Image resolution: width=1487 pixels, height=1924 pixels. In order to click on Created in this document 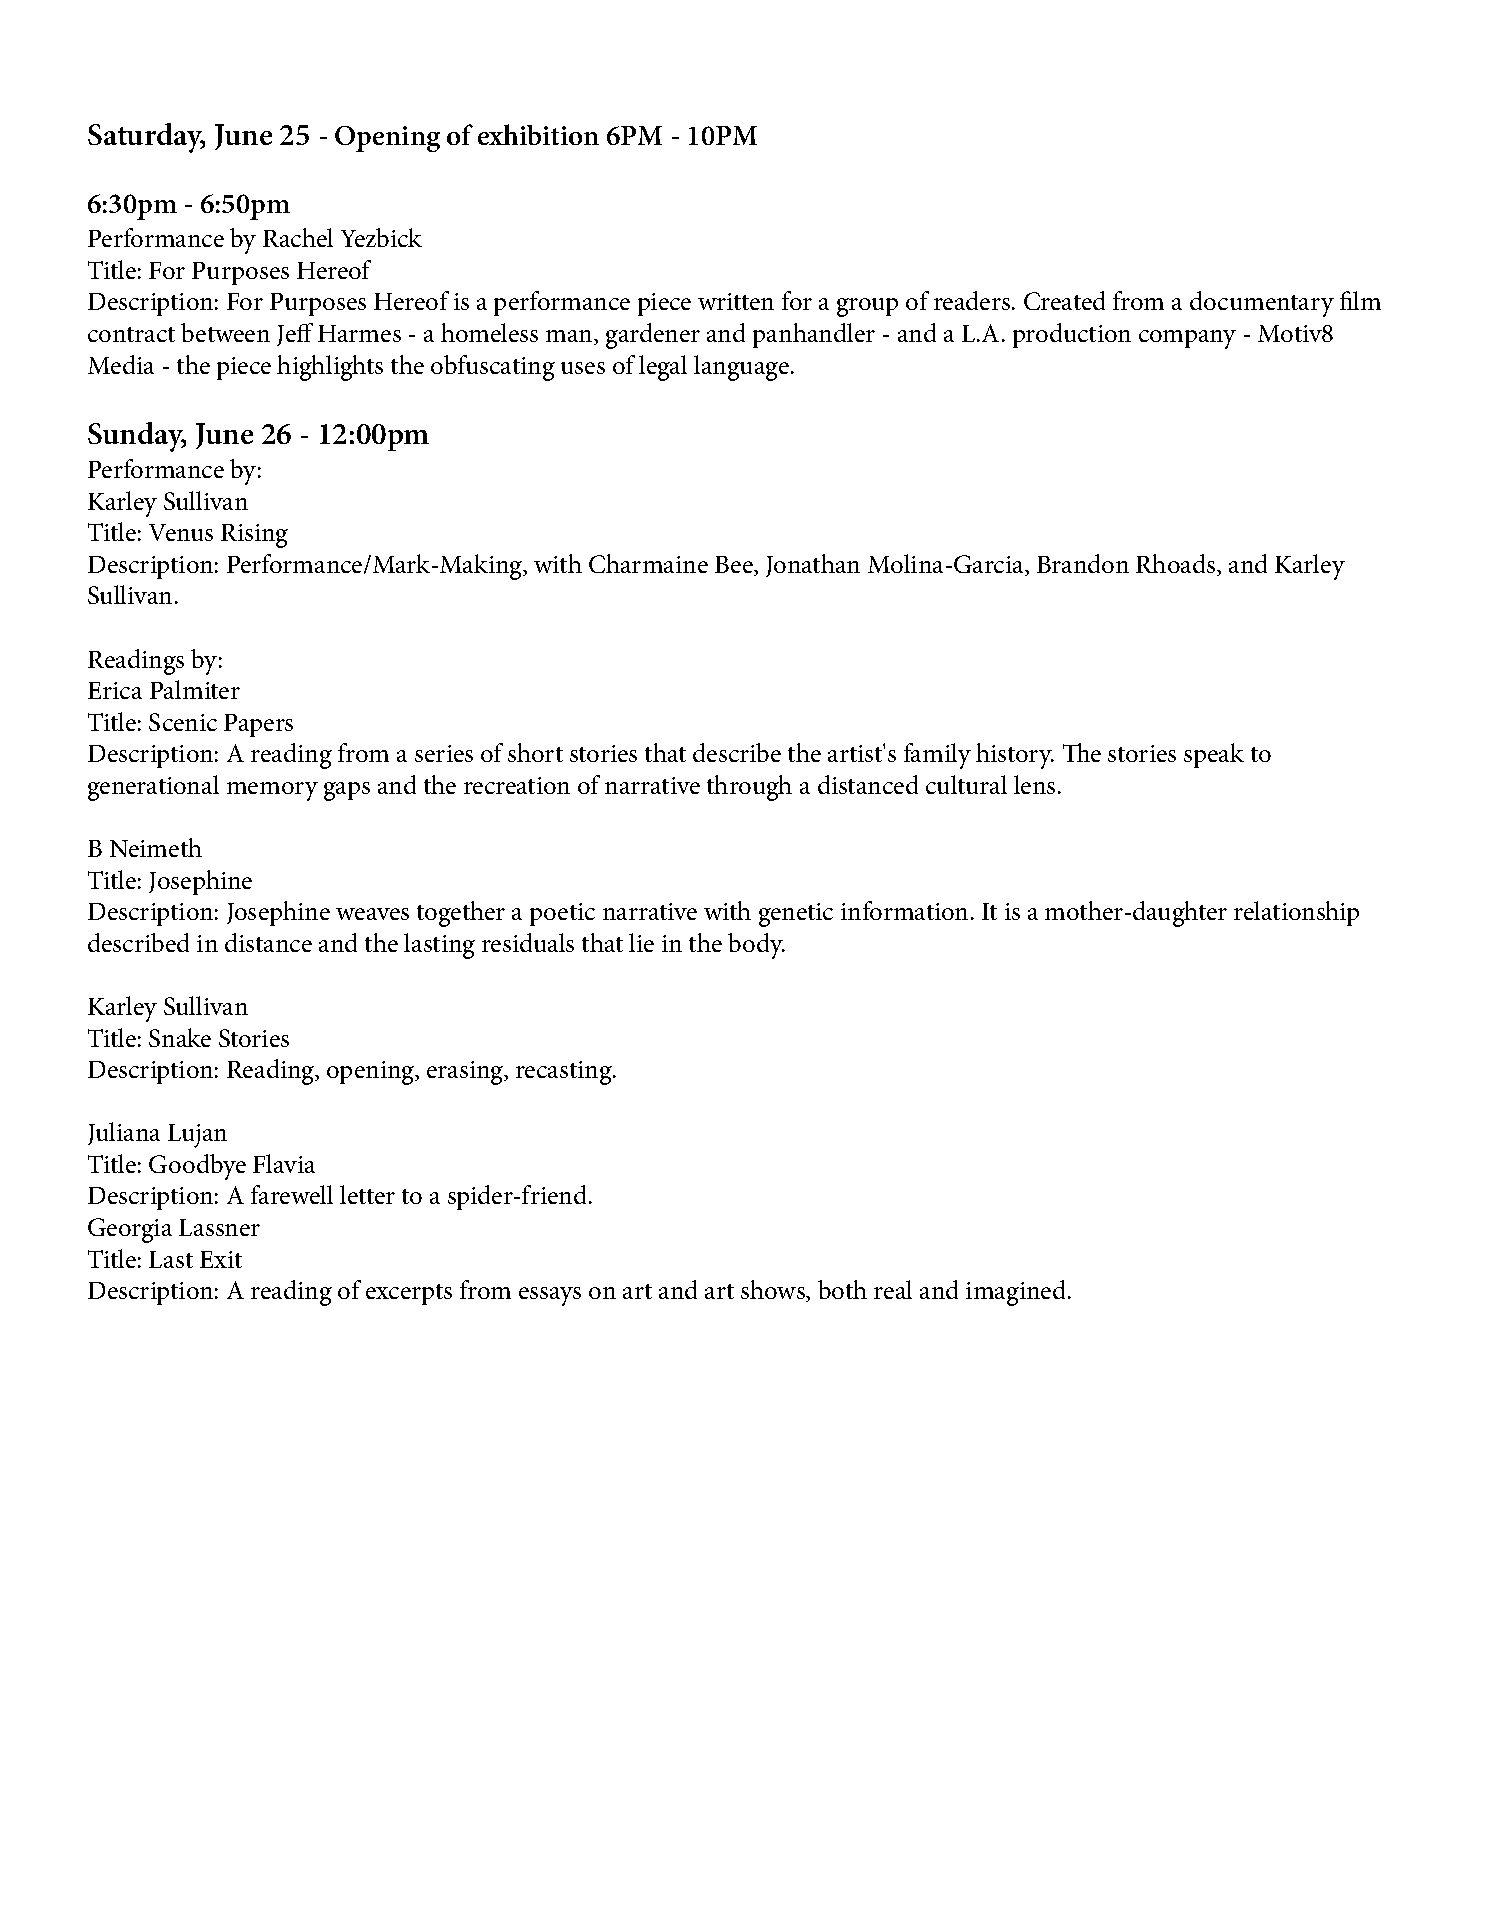, I will do `click(1064, 300)`.
